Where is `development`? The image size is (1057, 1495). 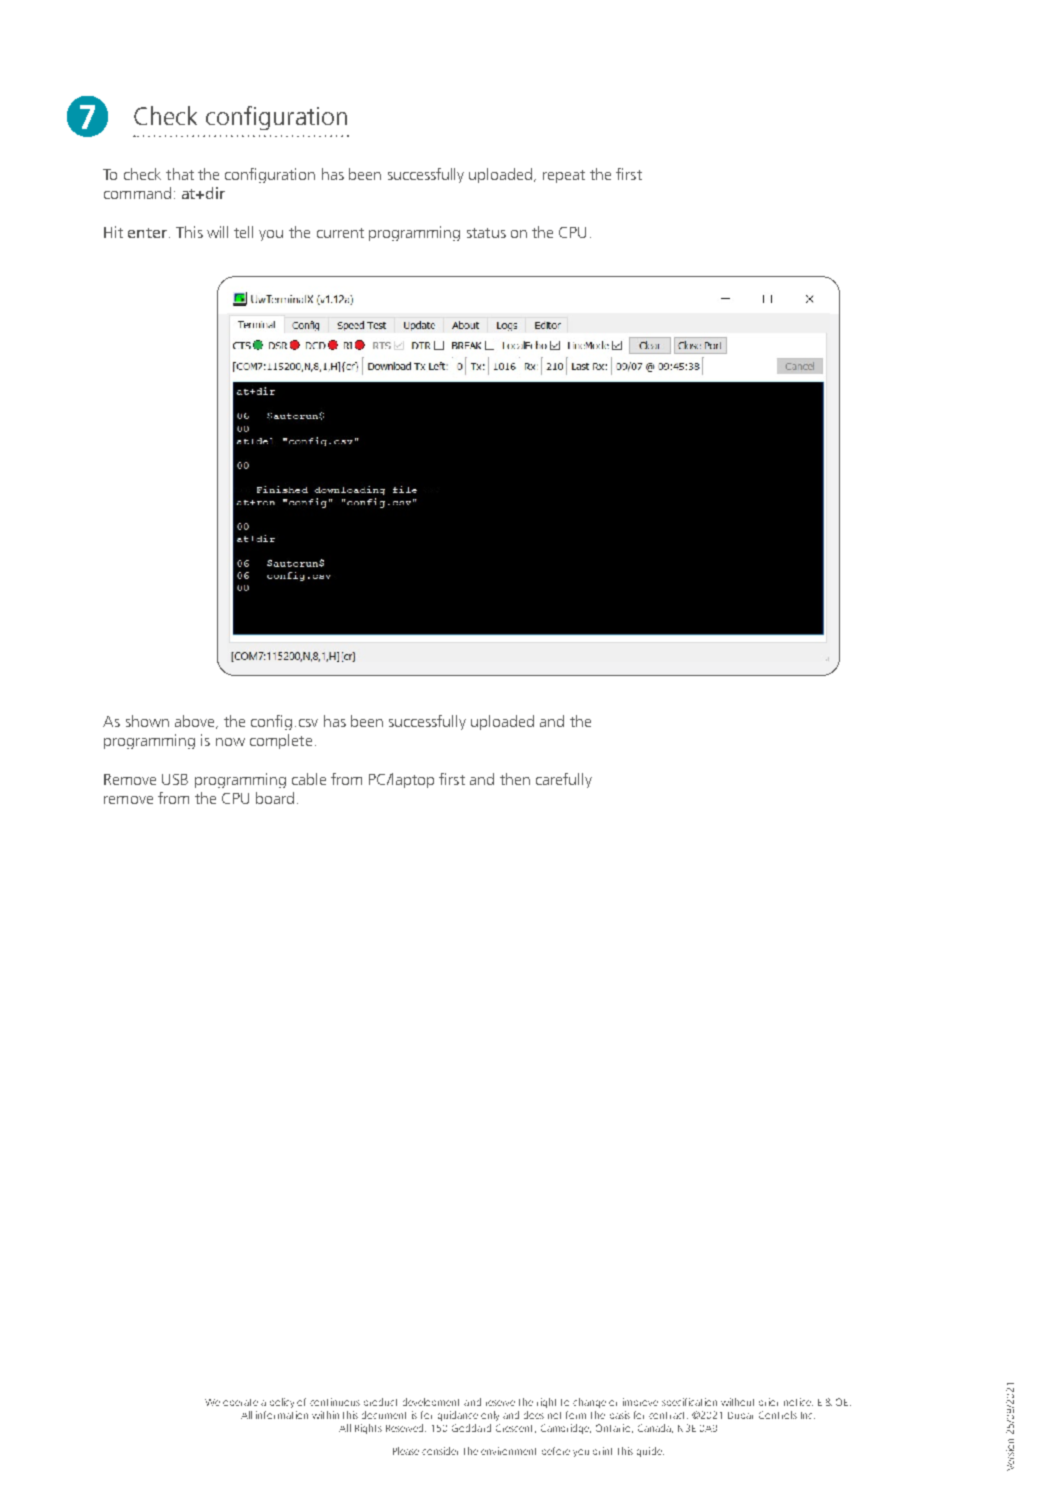 development is located at coordinates (431, 1402).
